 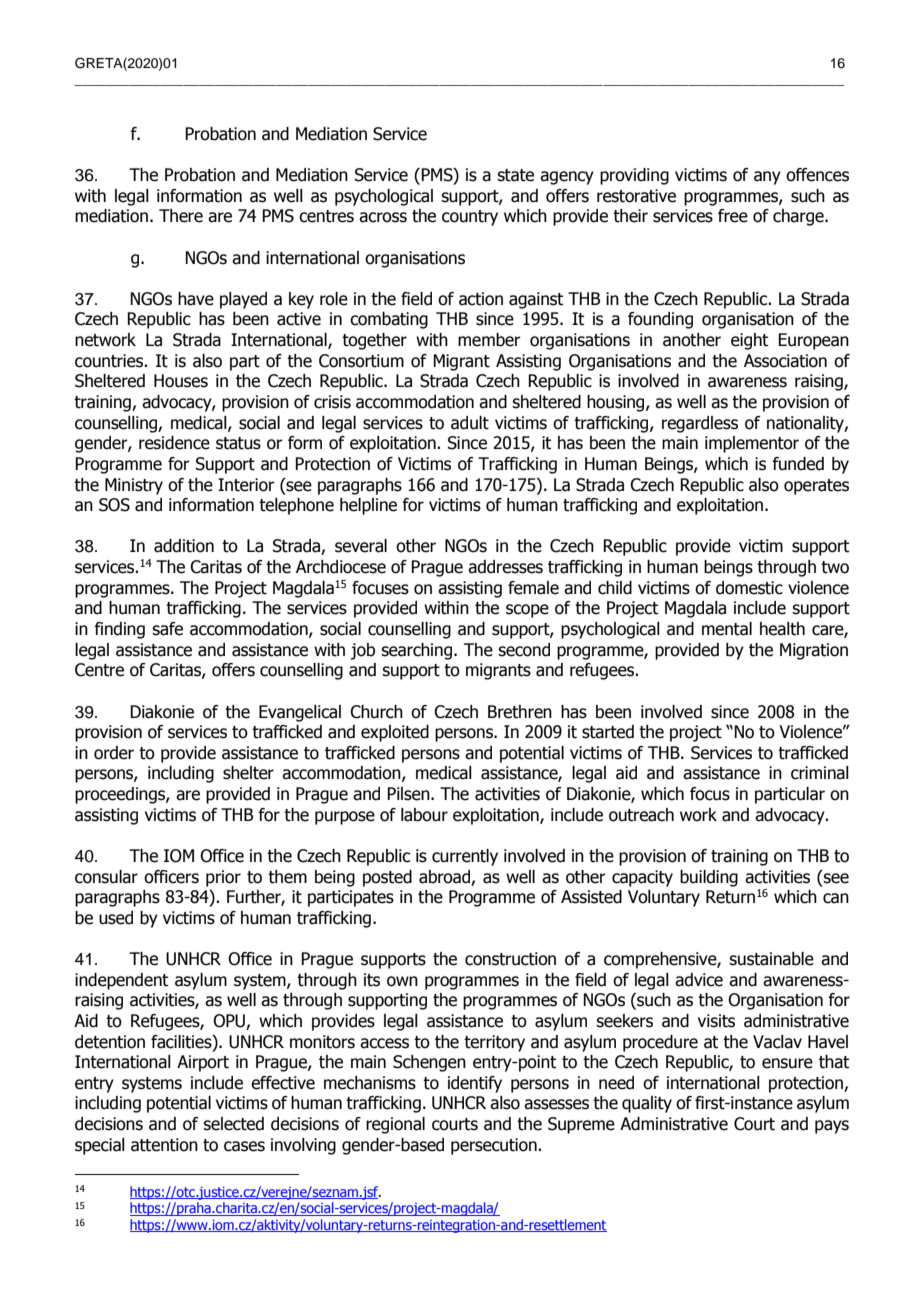 I want to click on country, so click(x=470, y=218).
